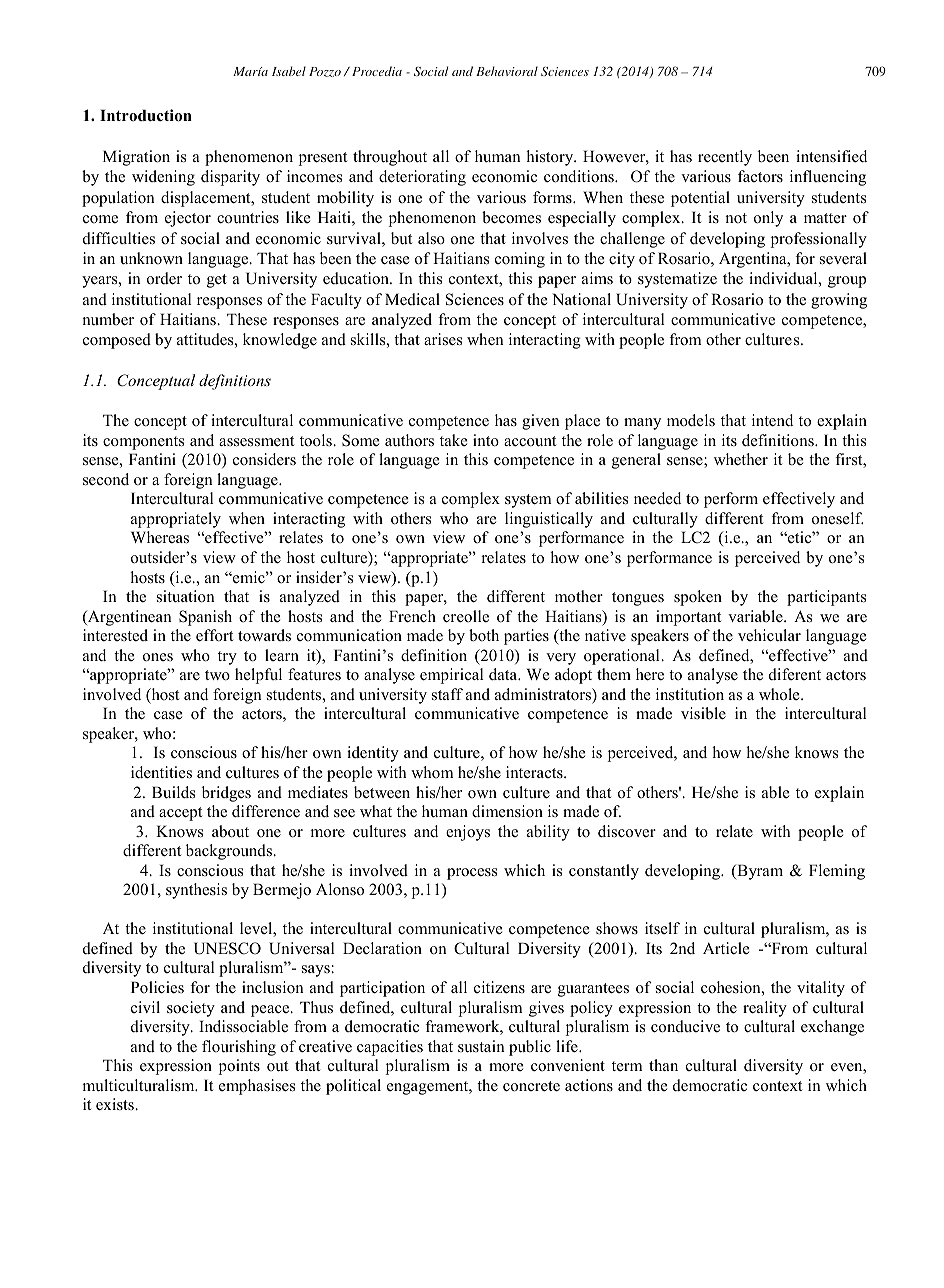 This image has width=944, height=1288. I want to click on Byram, so click(759, 872).
